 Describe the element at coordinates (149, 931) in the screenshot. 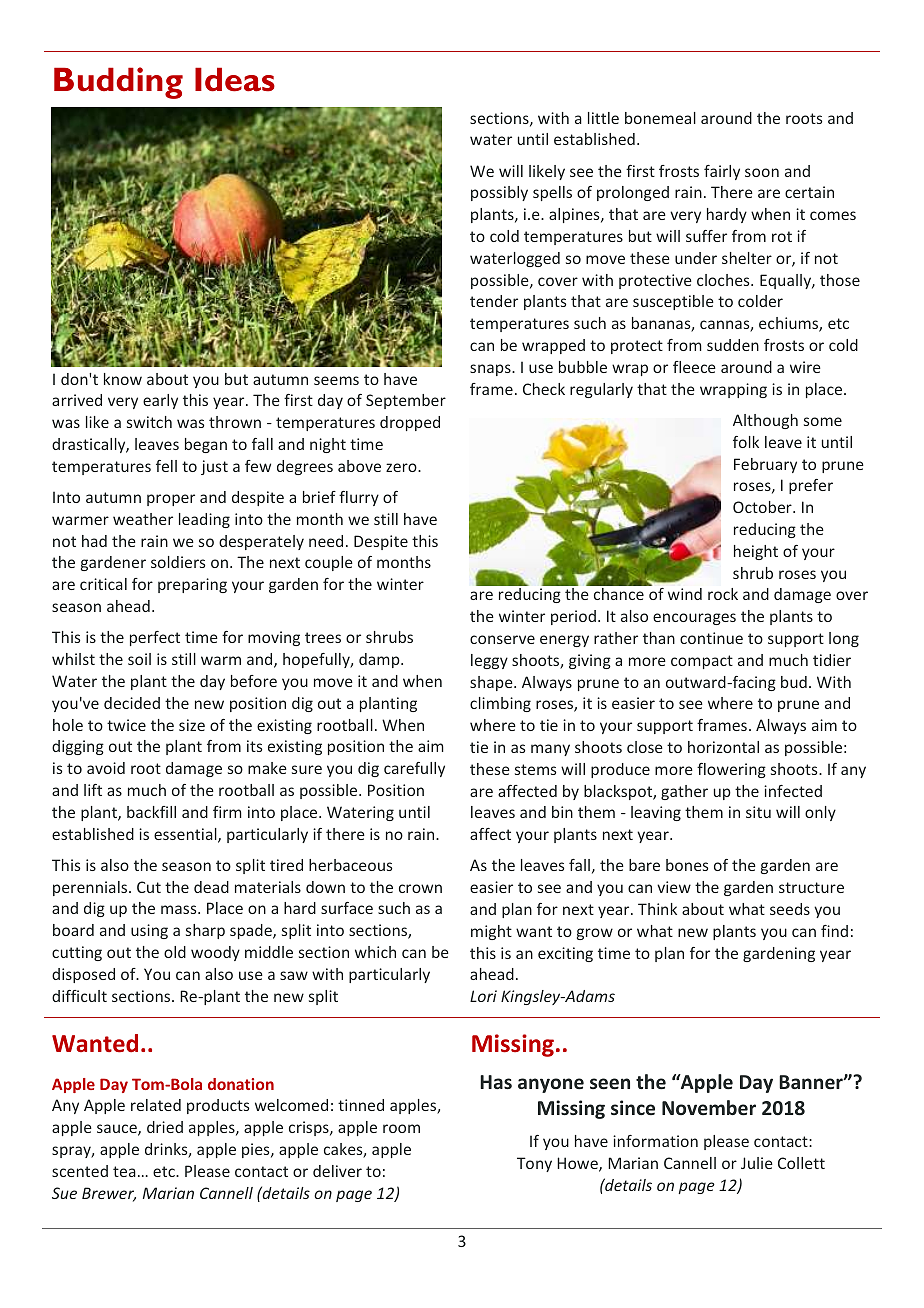

I see `using` at that location.
